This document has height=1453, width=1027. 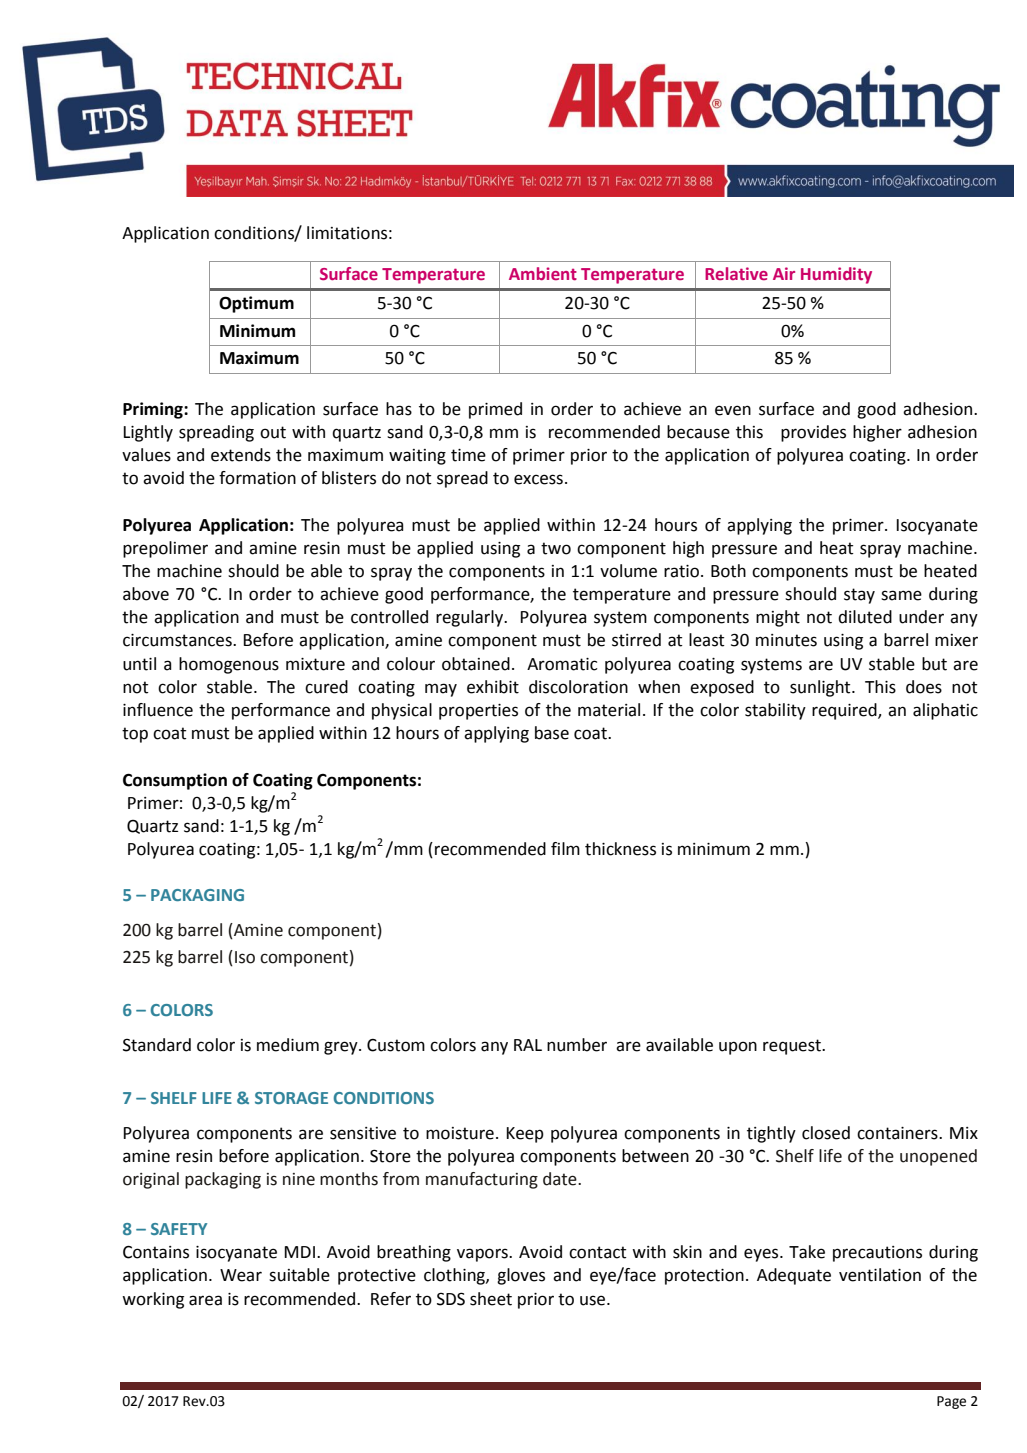 I want to click on area, so click(x=205, y=1300).
